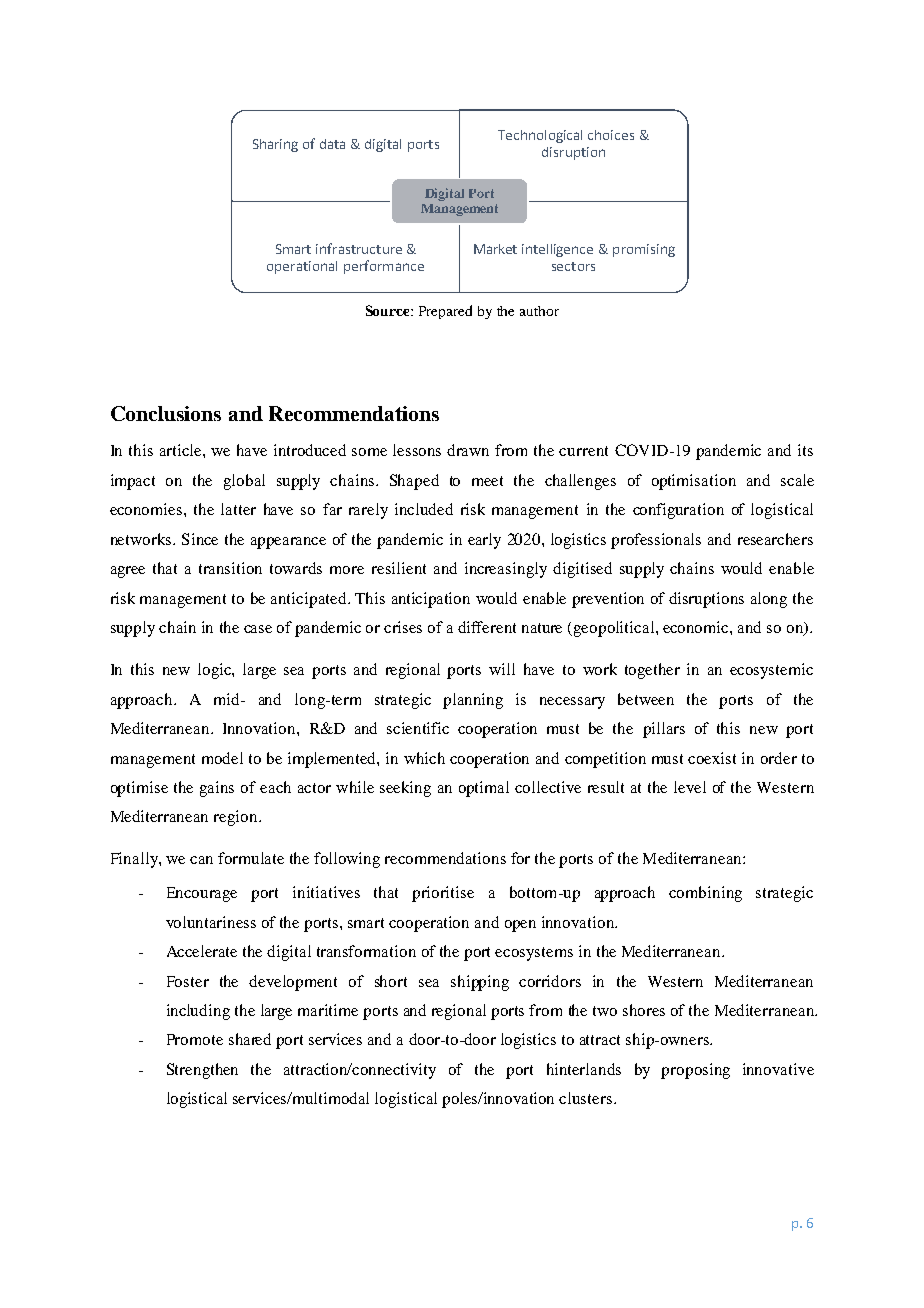 Image resolution: width=924 pixels, height=1308 pixels. I want to click on Sharing, so click(275, 145).
